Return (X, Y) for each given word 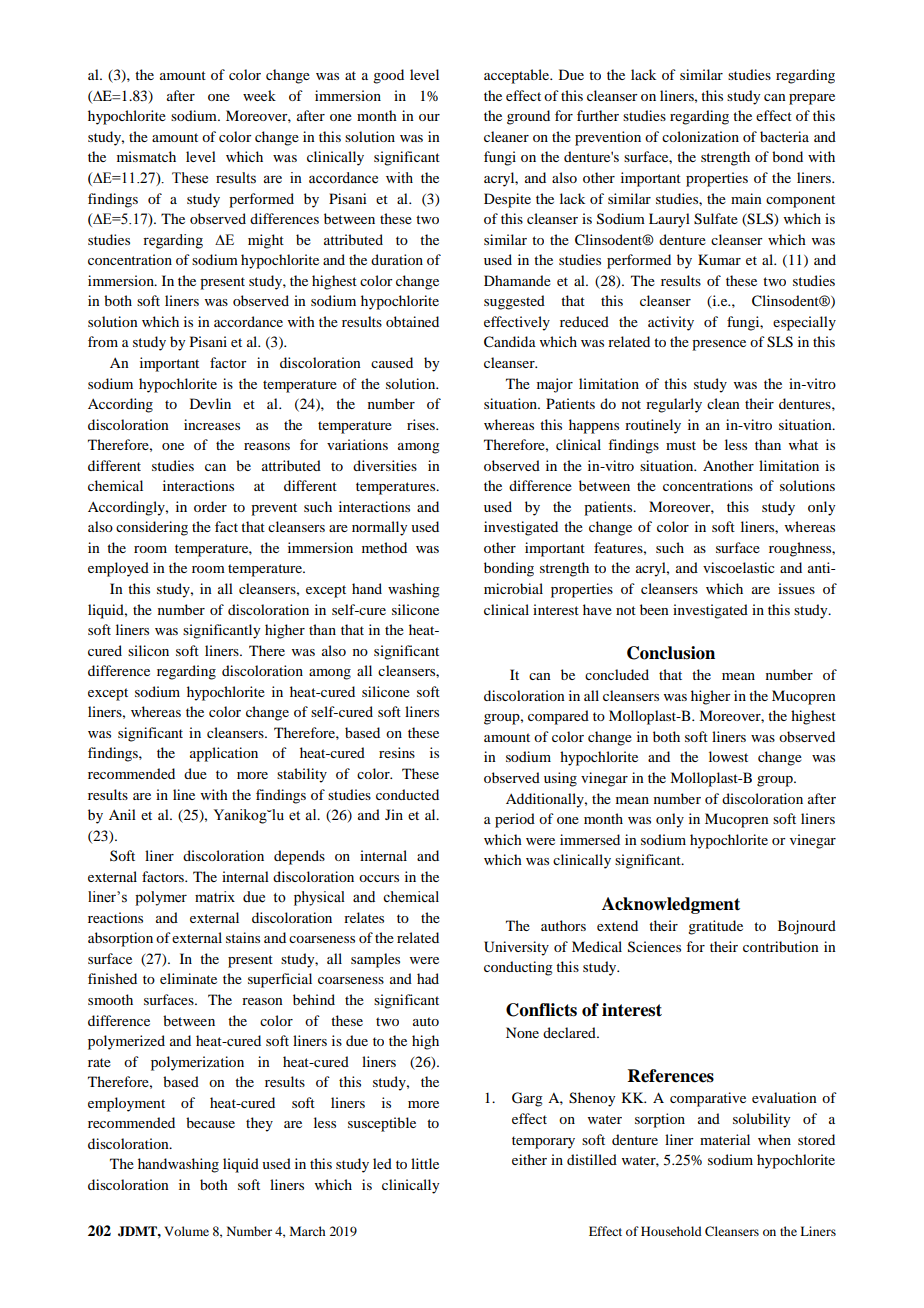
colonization (700, 136)
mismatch (146, 156)
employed (118, 569)
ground (528, 117)
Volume (186, 1231)
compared (558, 717)
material (725, 1139)
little (425, 1163)
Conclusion (671, 653)
